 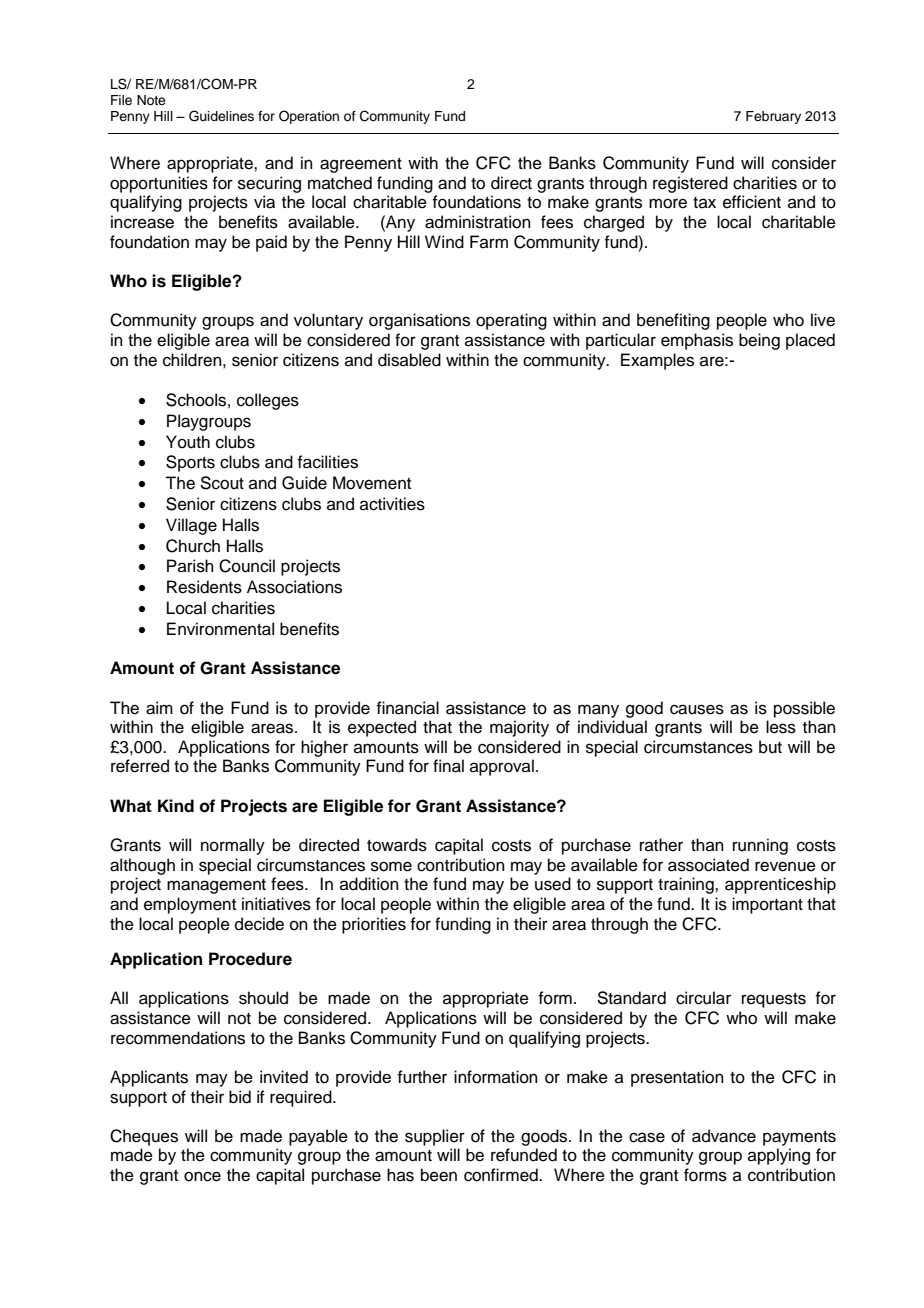 I want to click on Note, so click(x=151, y=100).
